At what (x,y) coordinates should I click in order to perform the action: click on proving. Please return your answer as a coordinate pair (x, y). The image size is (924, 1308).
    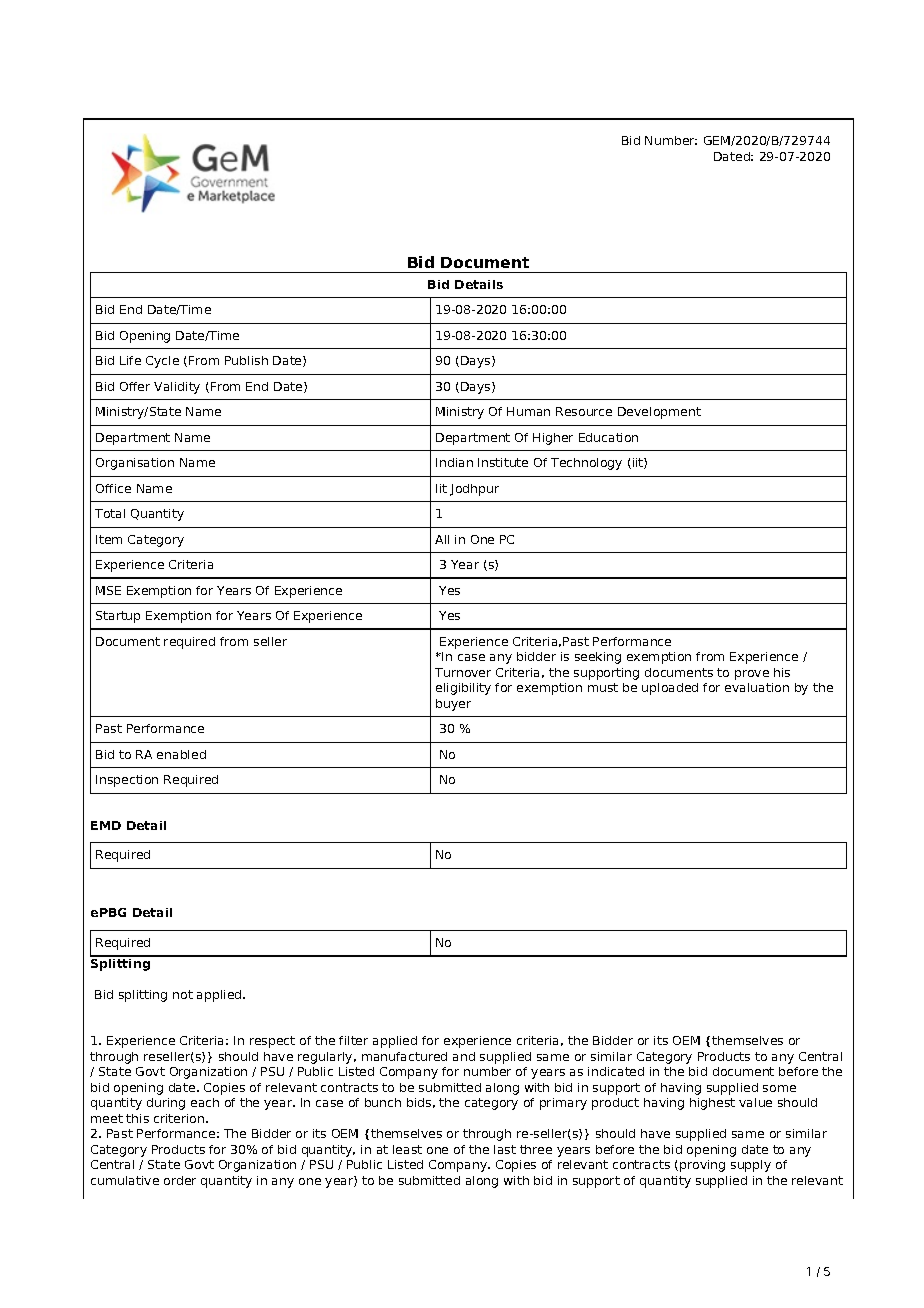
    Looking at the image, I should click on (702, 1166).
